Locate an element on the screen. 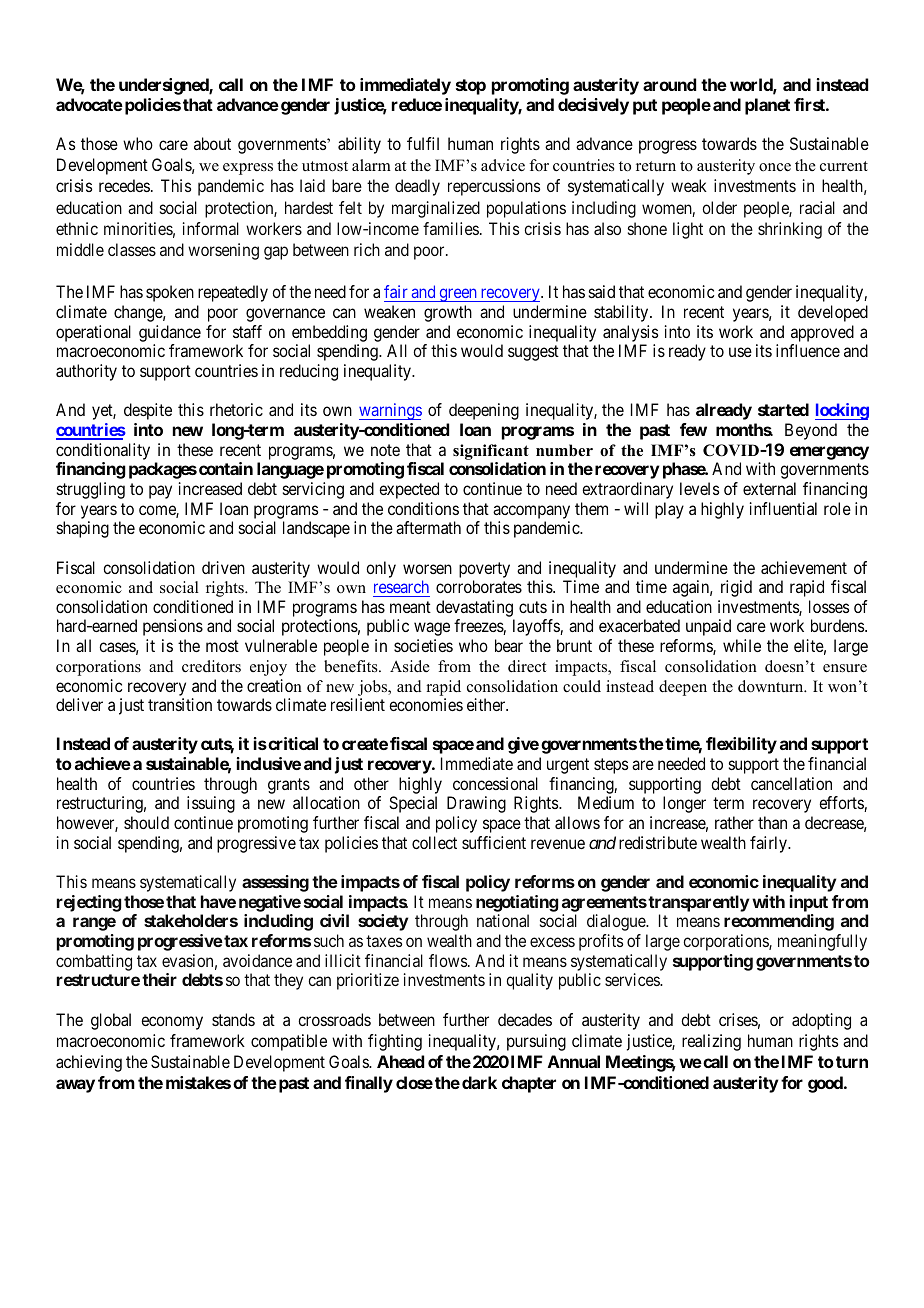  around is located at coordinates (669, 84).
